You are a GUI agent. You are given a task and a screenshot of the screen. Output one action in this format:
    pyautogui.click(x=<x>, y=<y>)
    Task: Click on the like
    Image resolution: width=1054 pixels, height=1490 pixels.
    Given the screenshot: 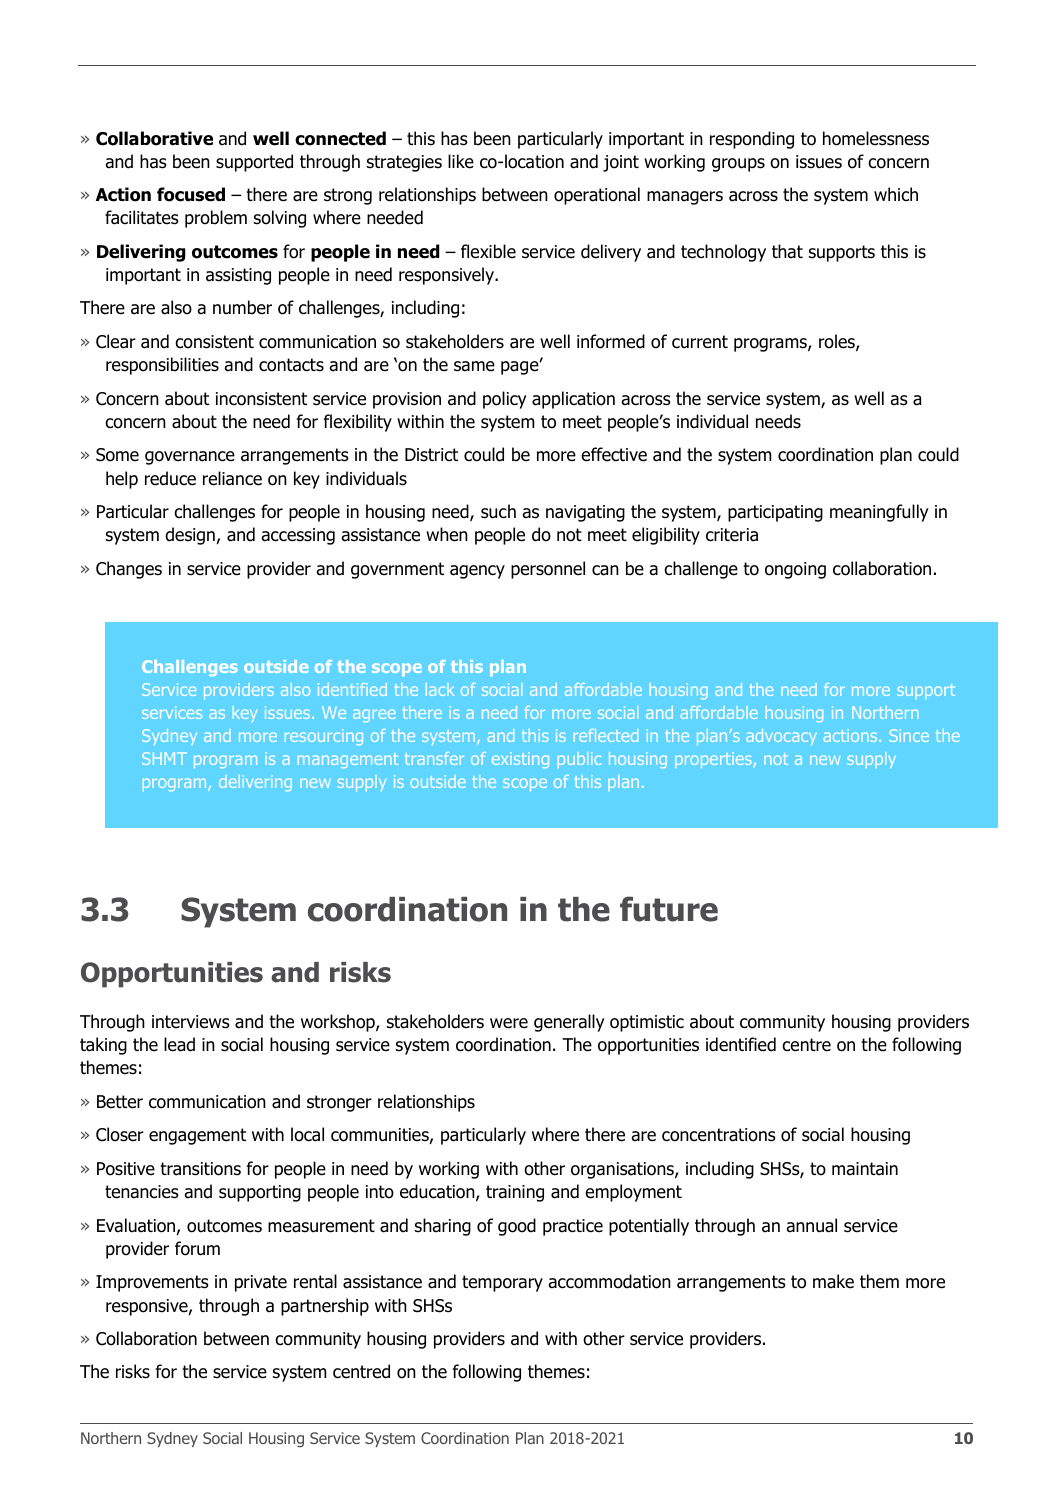 What is the action you would take?
    pyautogui.click(x=461, y=161)
